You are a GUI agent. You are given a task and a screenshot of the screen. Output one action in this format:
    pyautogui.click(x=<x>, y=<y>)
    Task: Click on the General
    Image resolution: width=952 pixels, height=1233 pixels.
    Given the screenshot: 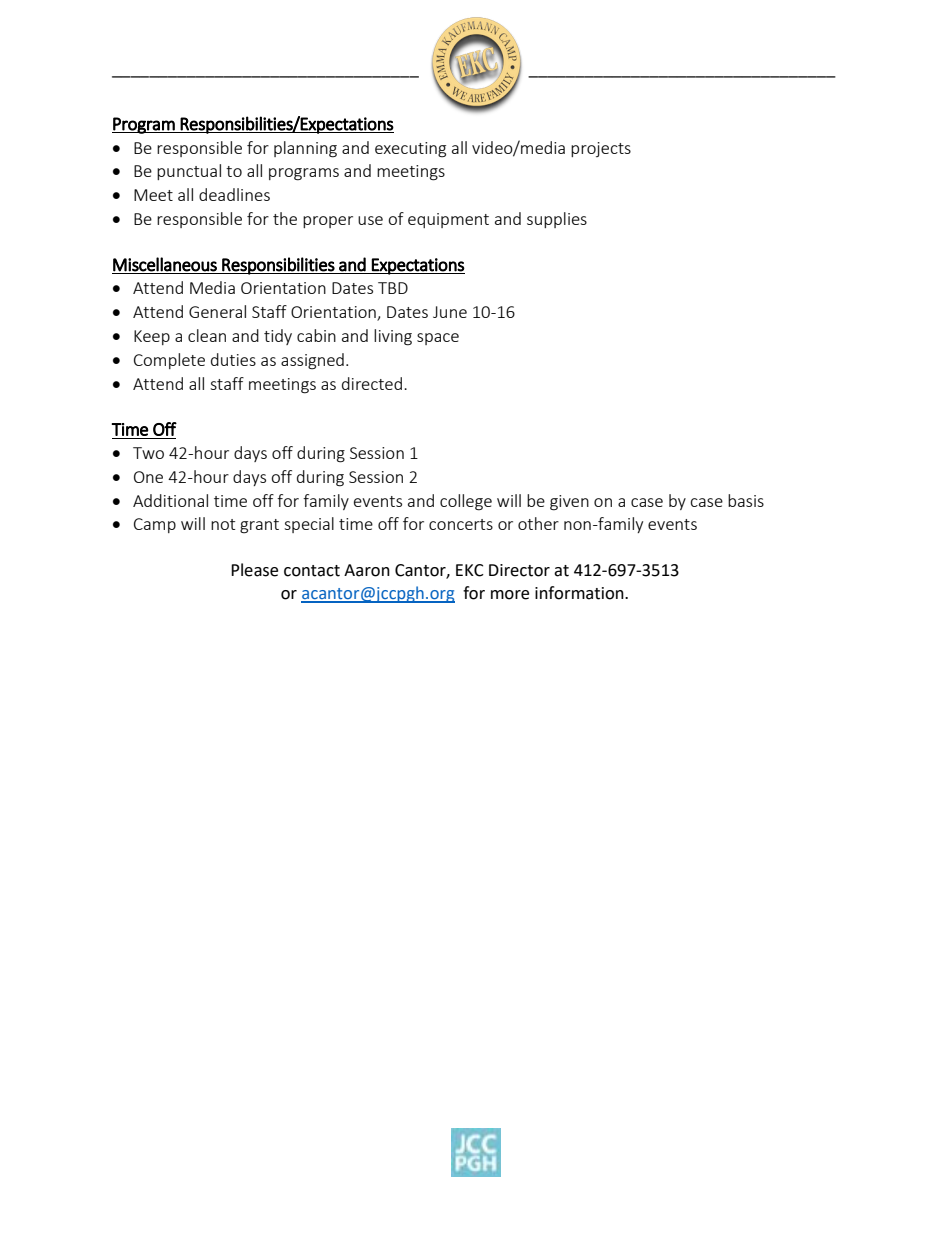 What is the action you would take?
    pyautogui.click(x=217, y=311)
